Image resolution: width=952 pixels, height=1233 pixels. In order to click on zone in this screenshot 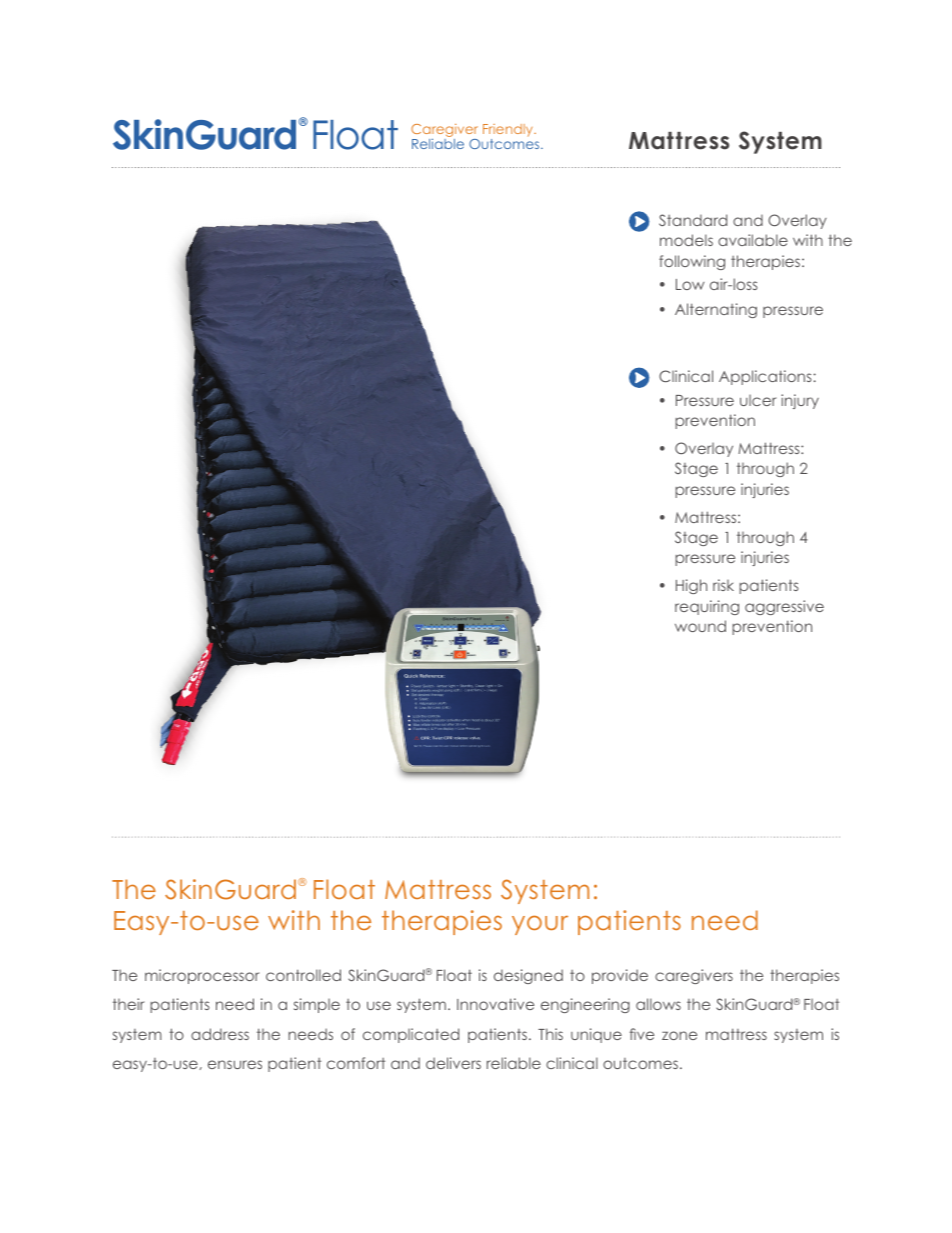, I will do `click(679, 1035)`.
